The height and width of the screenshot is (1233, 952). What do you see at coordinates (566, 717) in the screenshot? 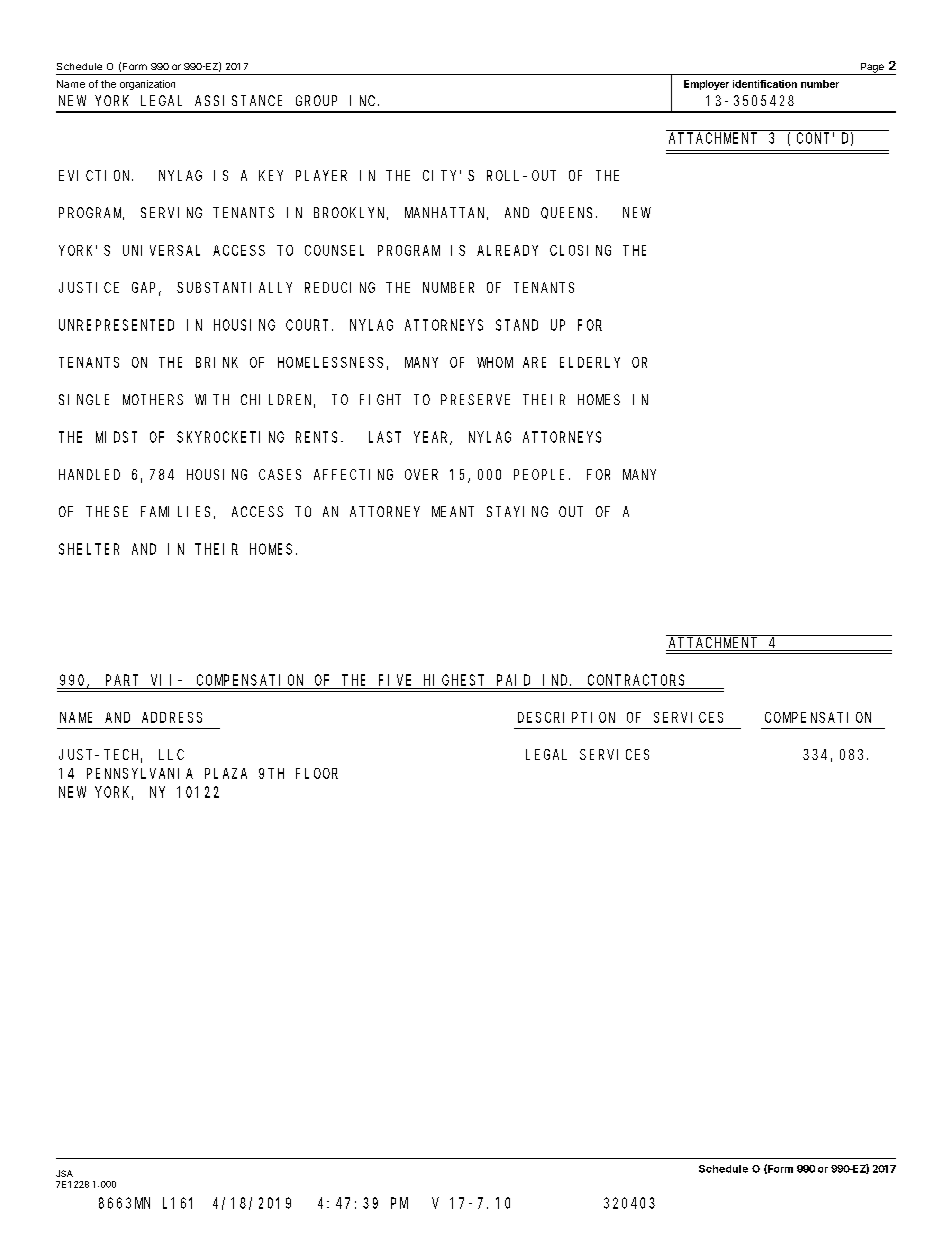
I see `DESCRIPTION` at bounding box center [566, 717].
